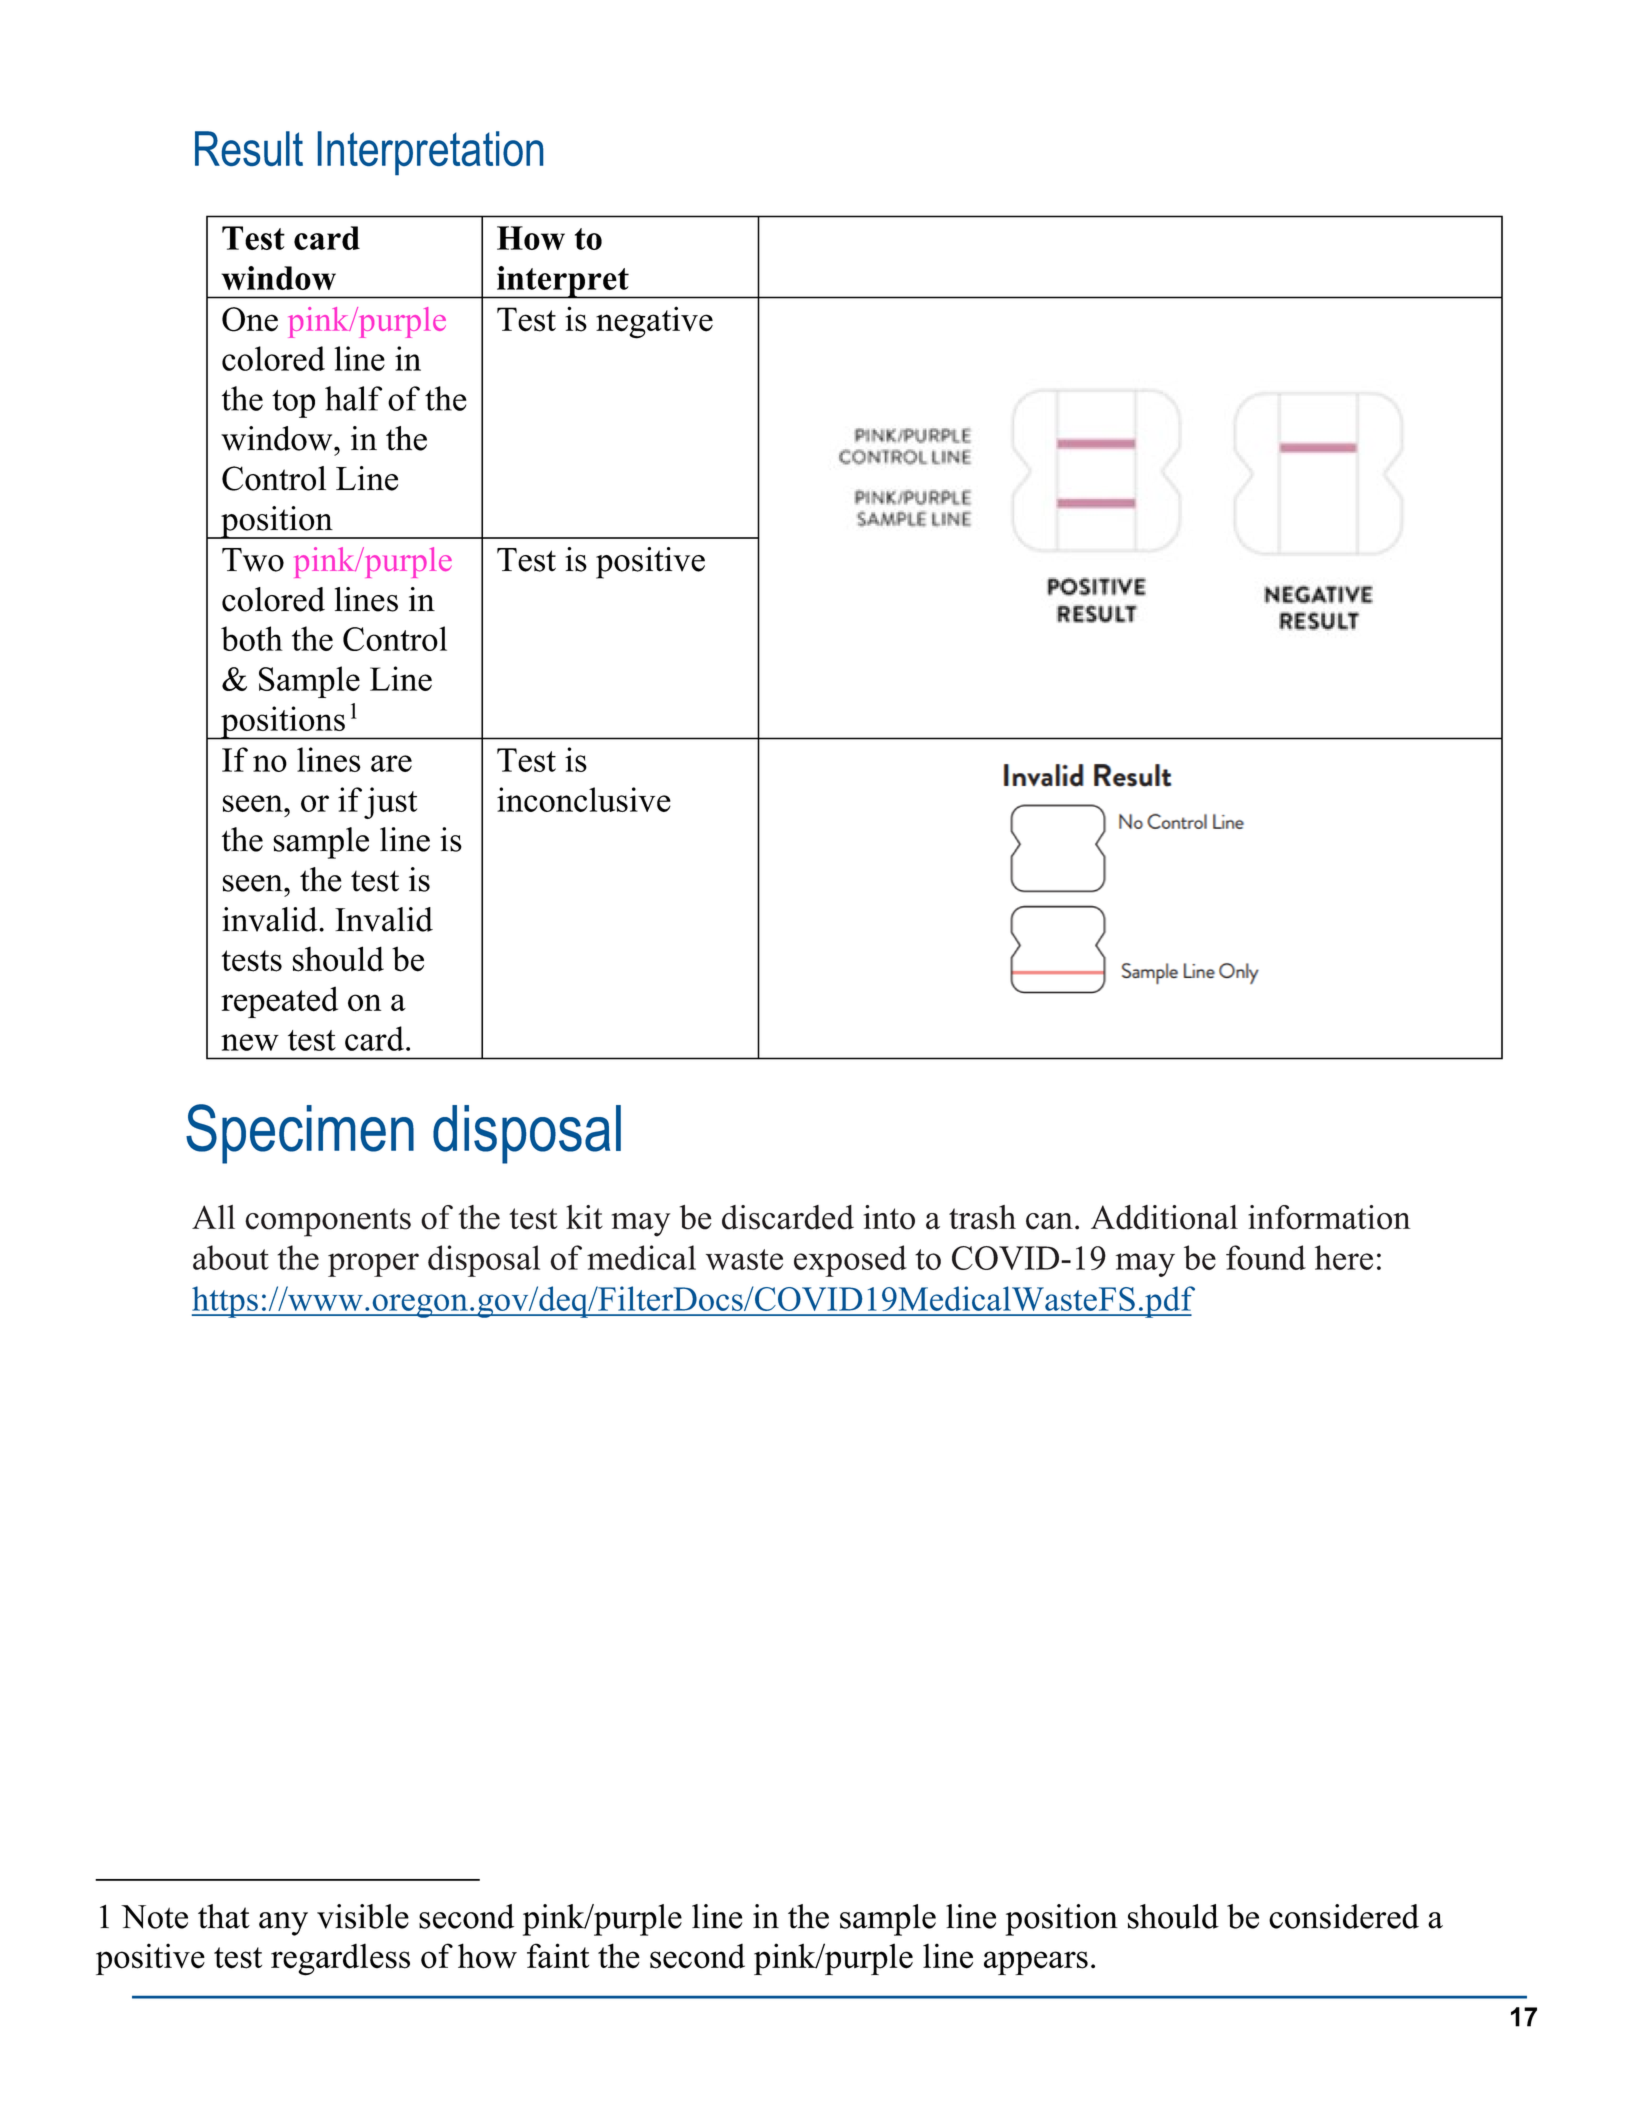  What do you see at coordinates (558, 1955) in the screenshot?
I see `faint` at bounding box center [558, 1955].
